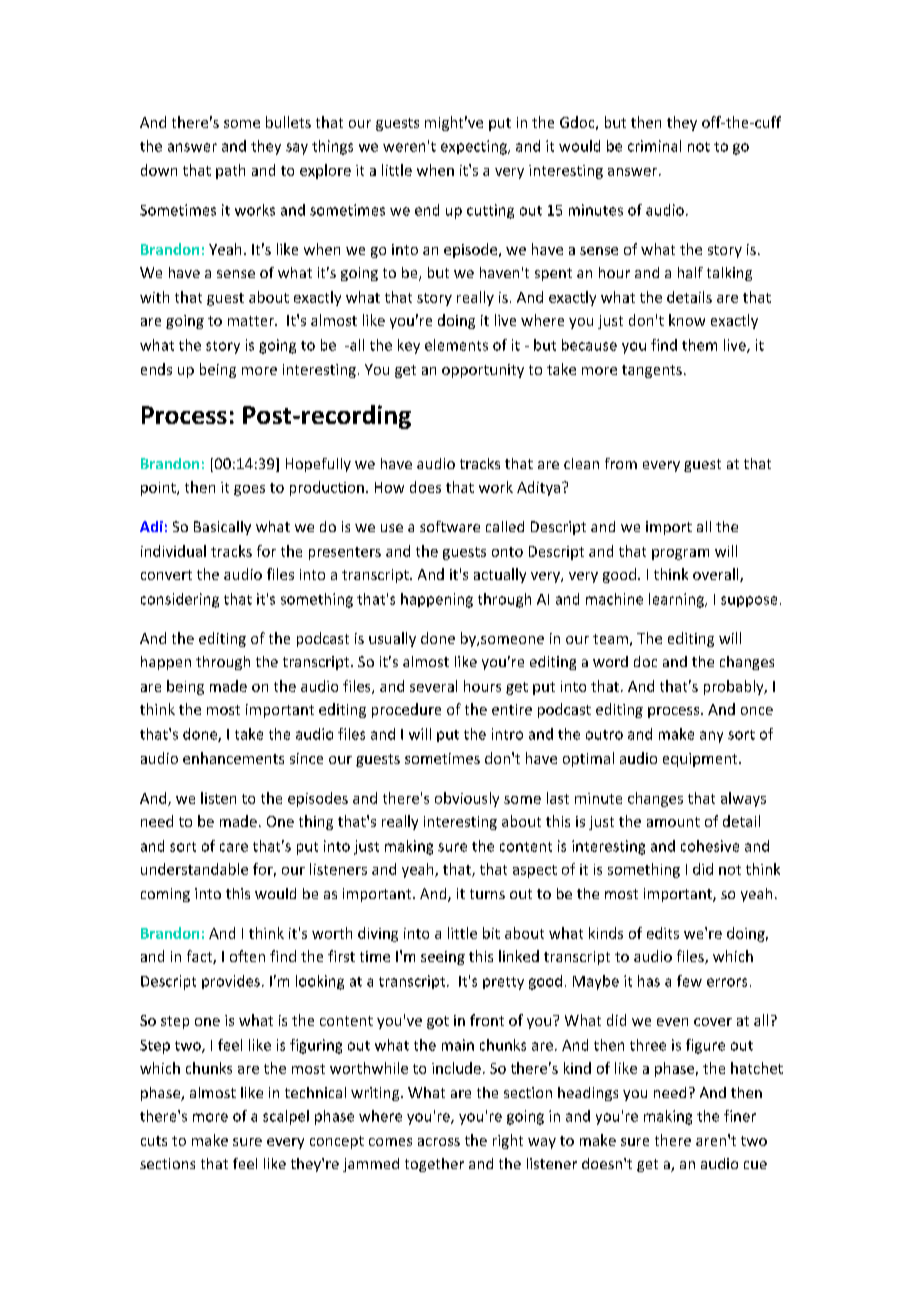 This screenshot has width=924, height=1308. What do you see at coordinates (180, 600) in the screenshot?
I see `considering` at bounding box center [180, 600].
